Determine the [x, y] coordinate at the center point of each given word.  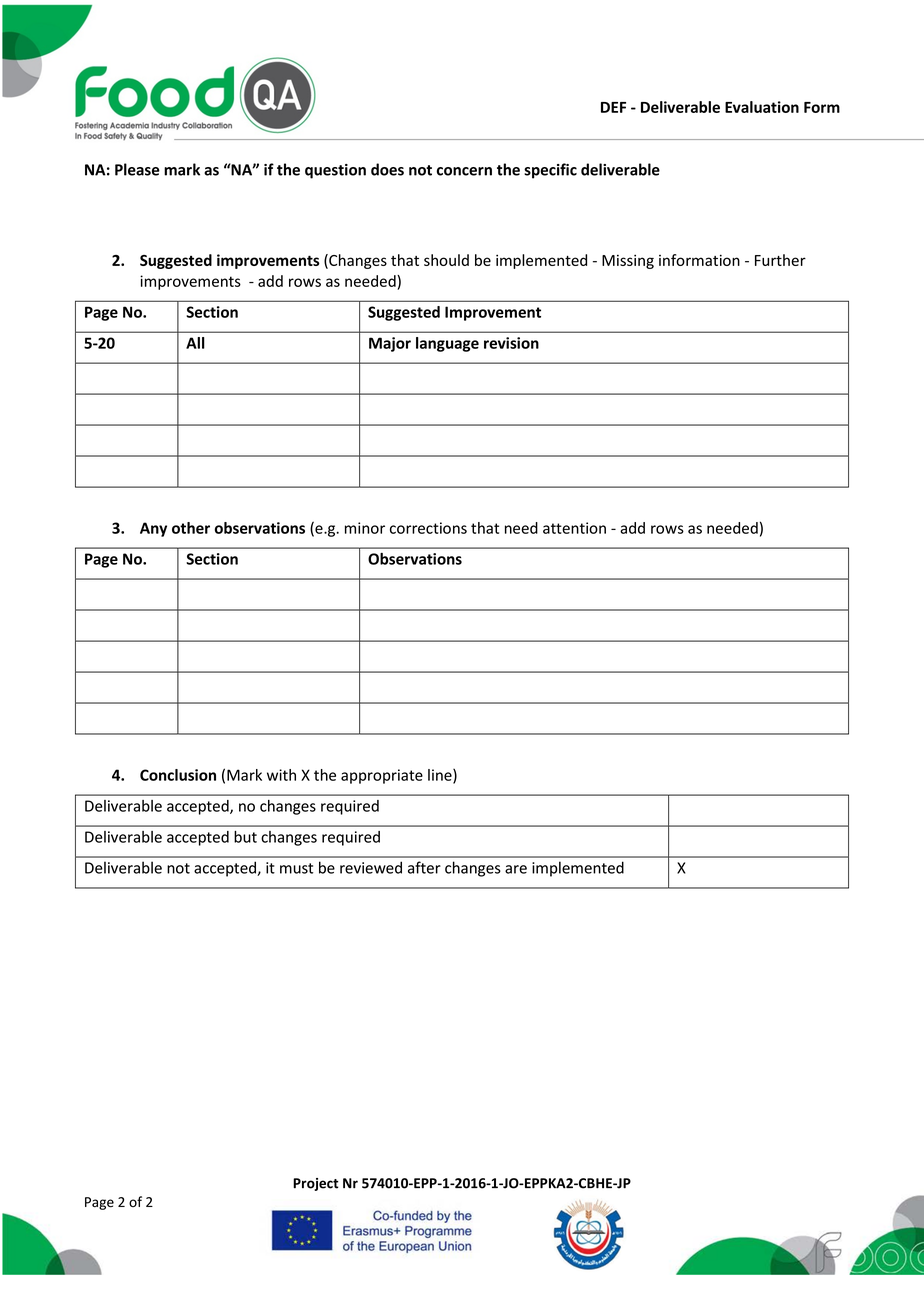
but [245, 837]
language [447, 344]
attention [574, 528]
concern [464, 171]
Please [137, 169]
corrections [428, 528]
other [191, 528]
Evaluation [762, 107]
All [195, 343]
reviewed [371, 867]
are [516, 869]
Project [316, 1184]
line [441, 776]
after [424, 867]
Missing [628, 261]
